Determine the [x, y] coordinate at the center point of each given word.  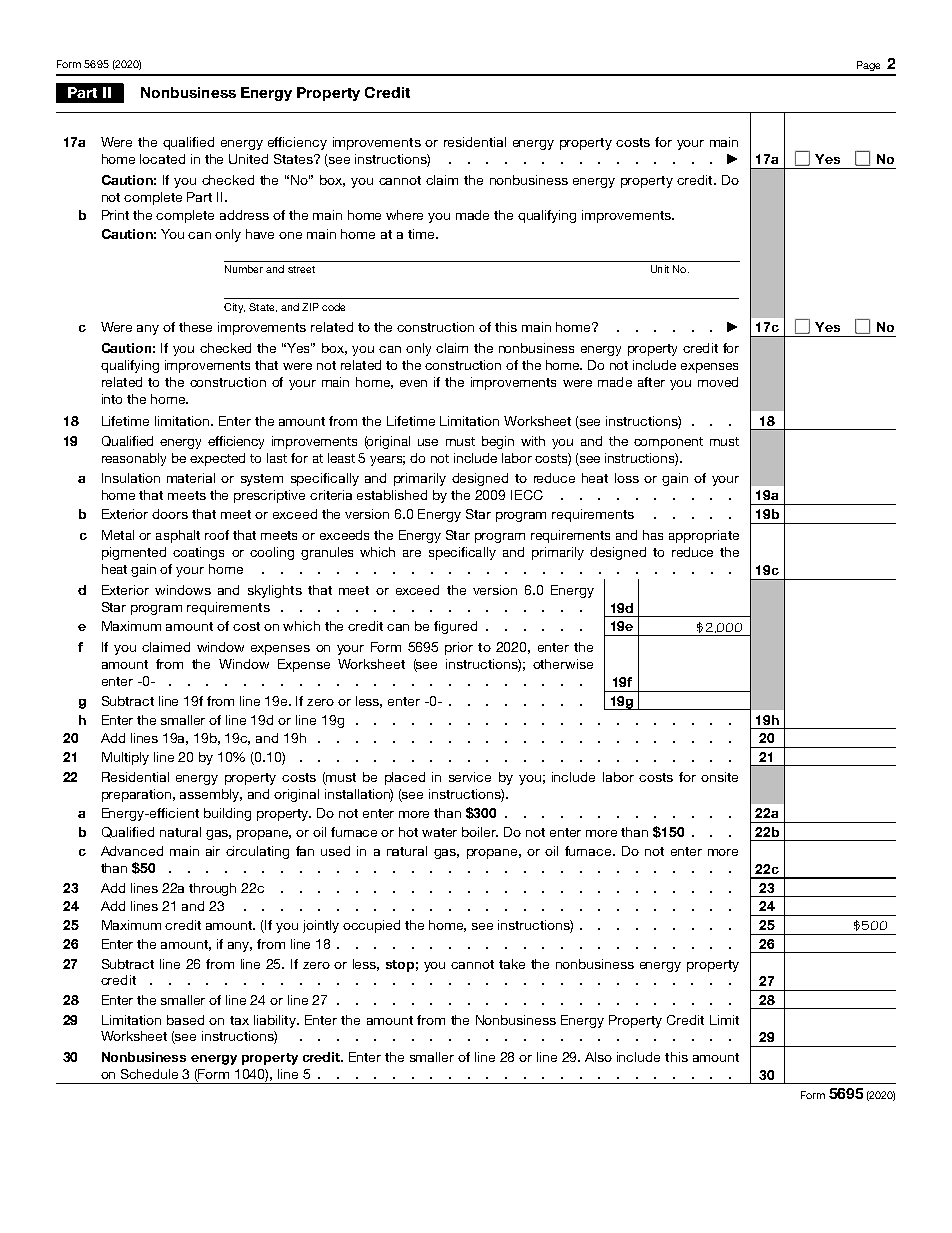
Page [868, 66]
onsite [719, 777]
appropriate [704, 536]
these [195, 327]
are [412, 553]
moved [718, 382]
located [162, 159]
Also [598, 1057]
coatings [198, 553]
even [413, 383]
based [185, 1020]
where [404, 215]
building [227, 814]
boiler [480, 832]
